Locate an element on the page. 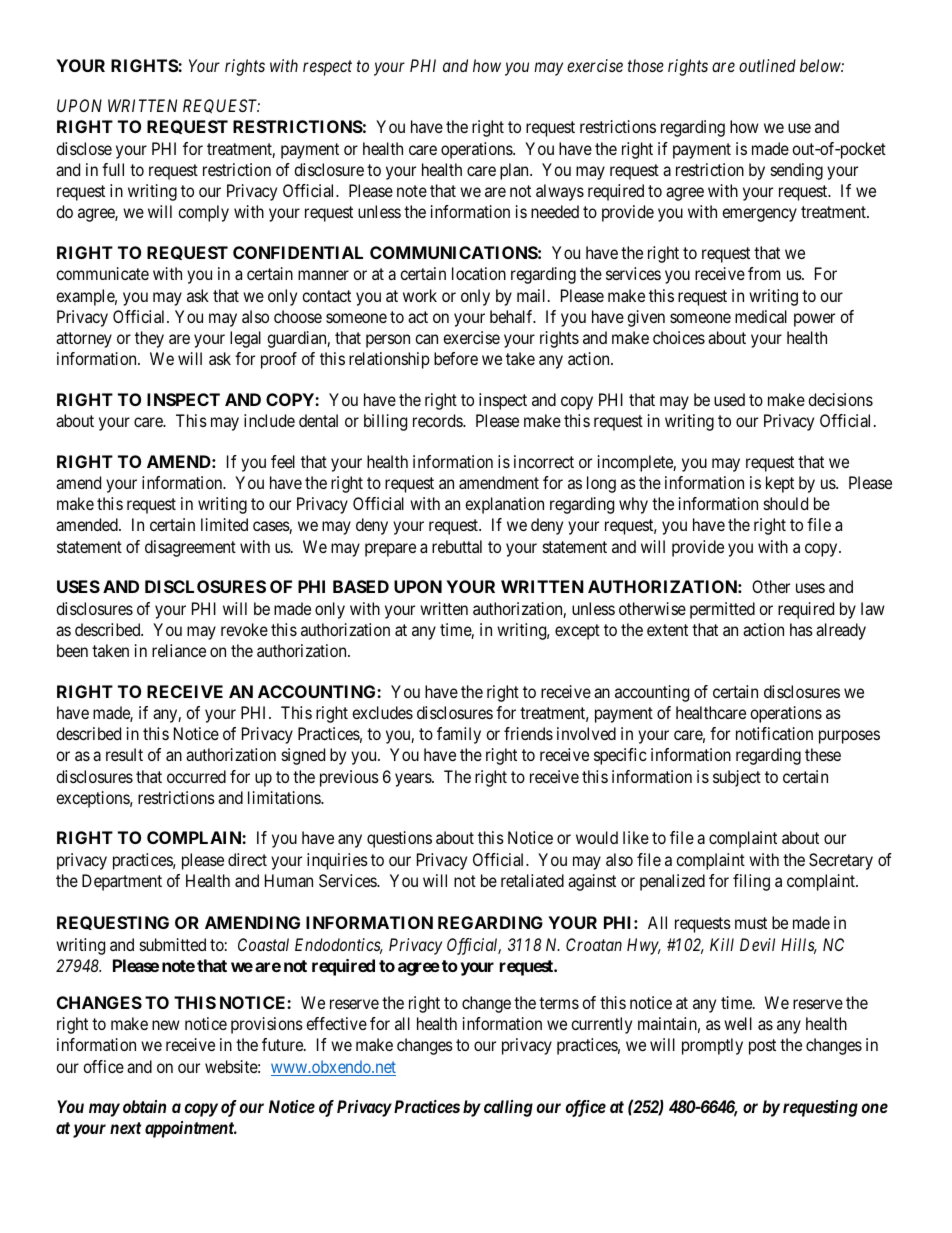  respect is located at coordinates (327, 68).
